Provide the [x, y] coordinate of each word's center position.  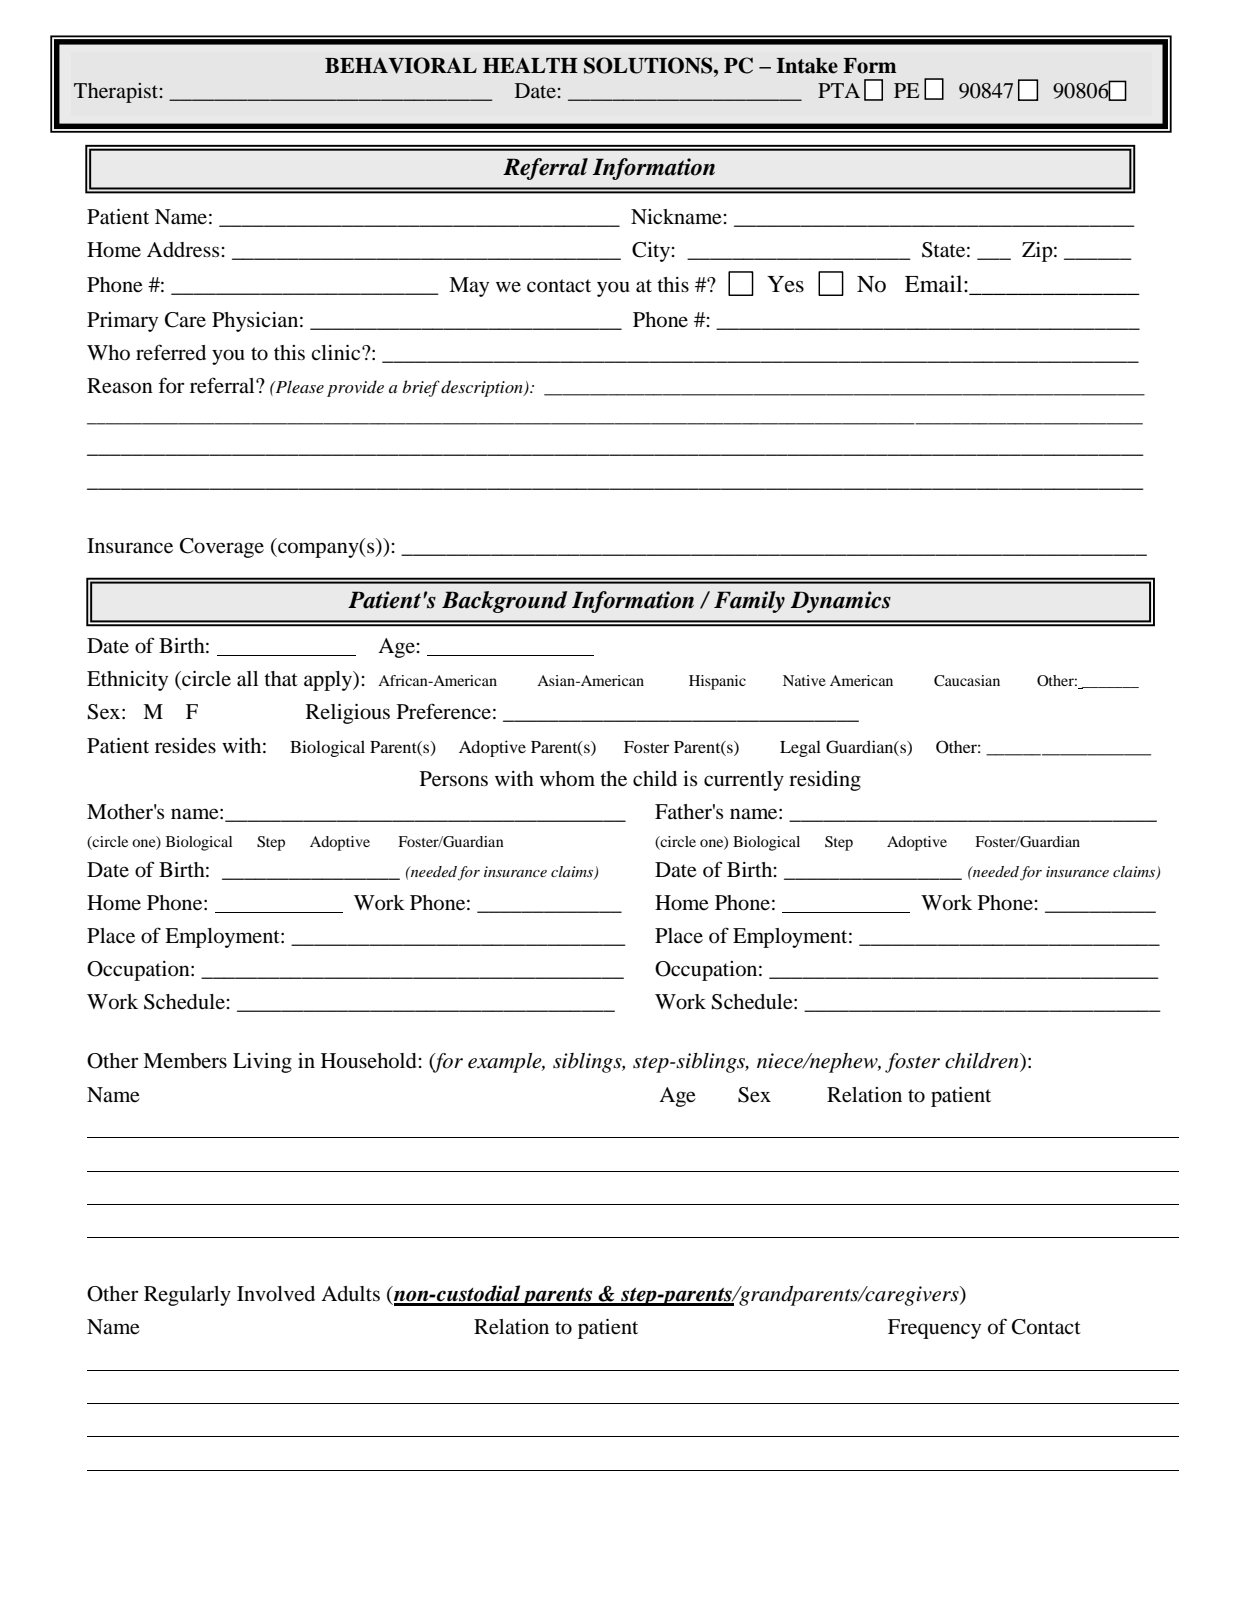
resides [185, 746]
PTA [839, 90]
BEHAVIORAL [401, 65]
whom [567, 779]
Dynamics [840, 602]
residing [825, 781]
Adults [350, 1294]
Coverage [222, 548]
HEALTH [530, 65]
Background [504, 602]
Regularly [187, 1296]
